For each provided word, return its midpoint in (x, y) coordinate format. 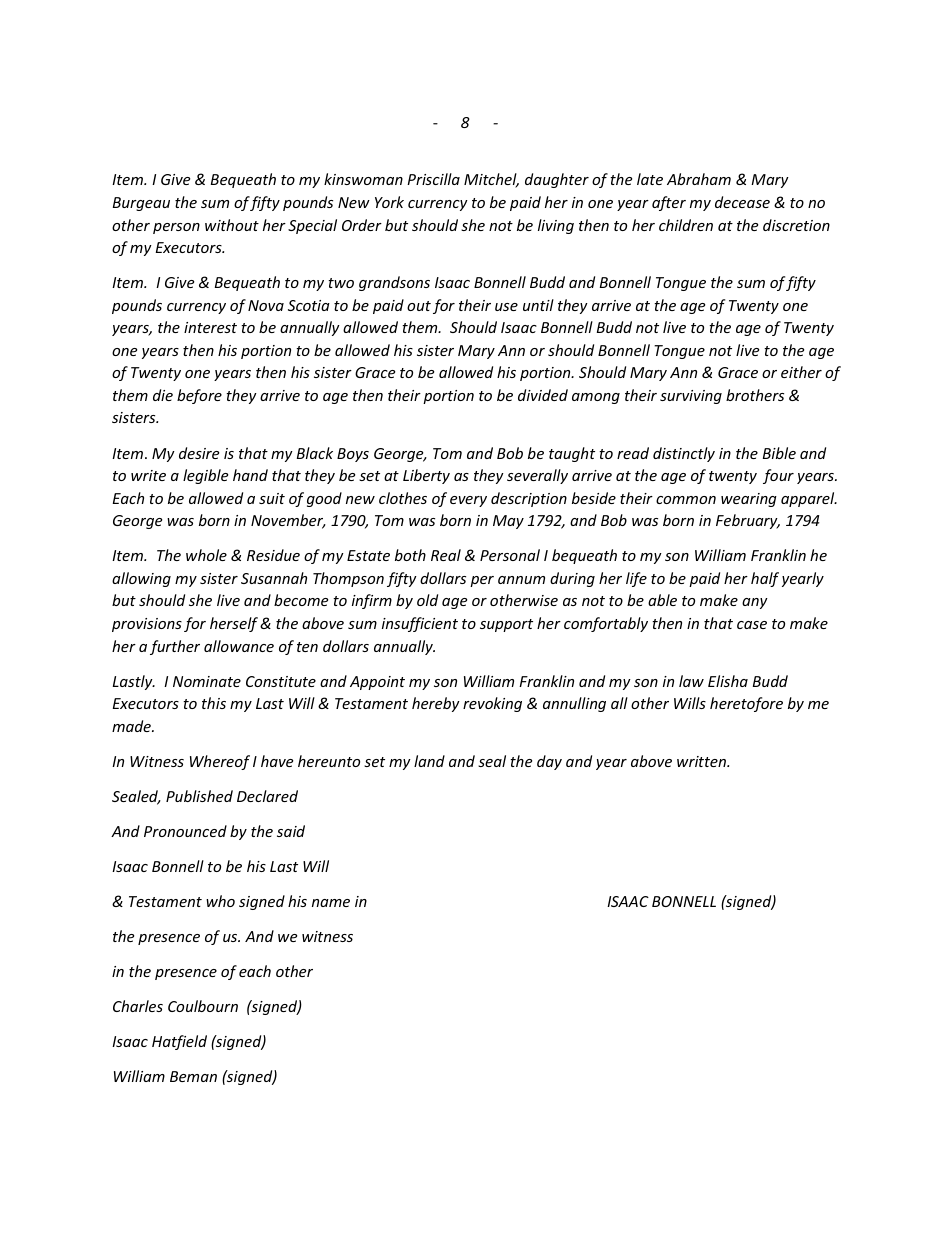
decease (742, 202)
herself (235, 624)
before (199, 396)
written (702, 761)
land (429, 761)
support (506, 625)
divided (543, 395)
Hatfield (179, 1042)
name (331, 903)
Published (199, 796)
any (755, 603)
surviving (691, 397)
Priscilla (433, 179)
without (232, 225)
